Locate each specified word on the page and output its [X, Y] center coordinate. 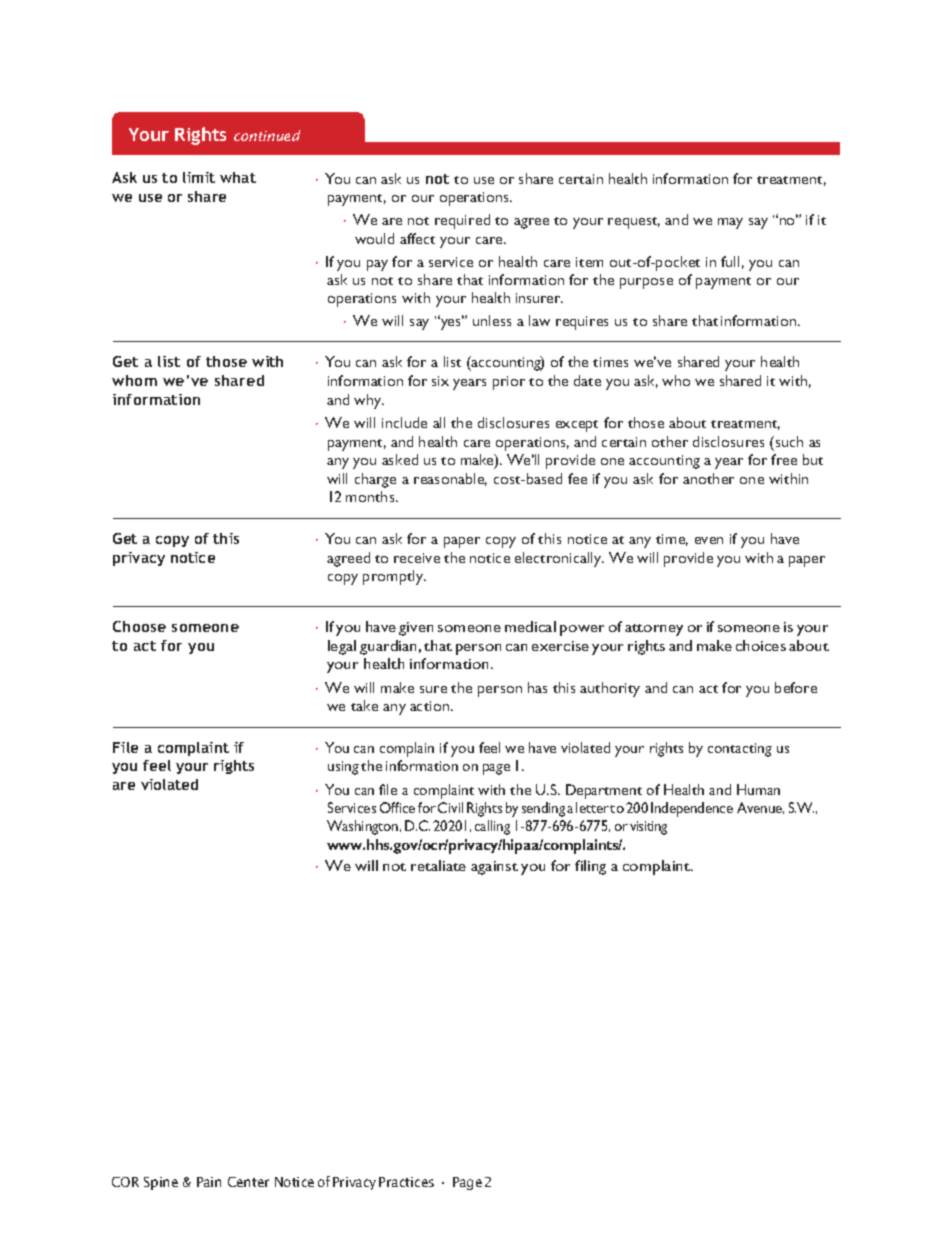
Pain [209, 1182]
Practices [406, 1182]
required [462, 221]
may [730, 223]
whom [134, 380]
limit [199, 177]
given [416, 629]
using [343, 768]
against [494, 868]
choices [761, 645]
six [440, 381]
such [788, 441]
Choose [139, 626]
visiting [648, 828]
